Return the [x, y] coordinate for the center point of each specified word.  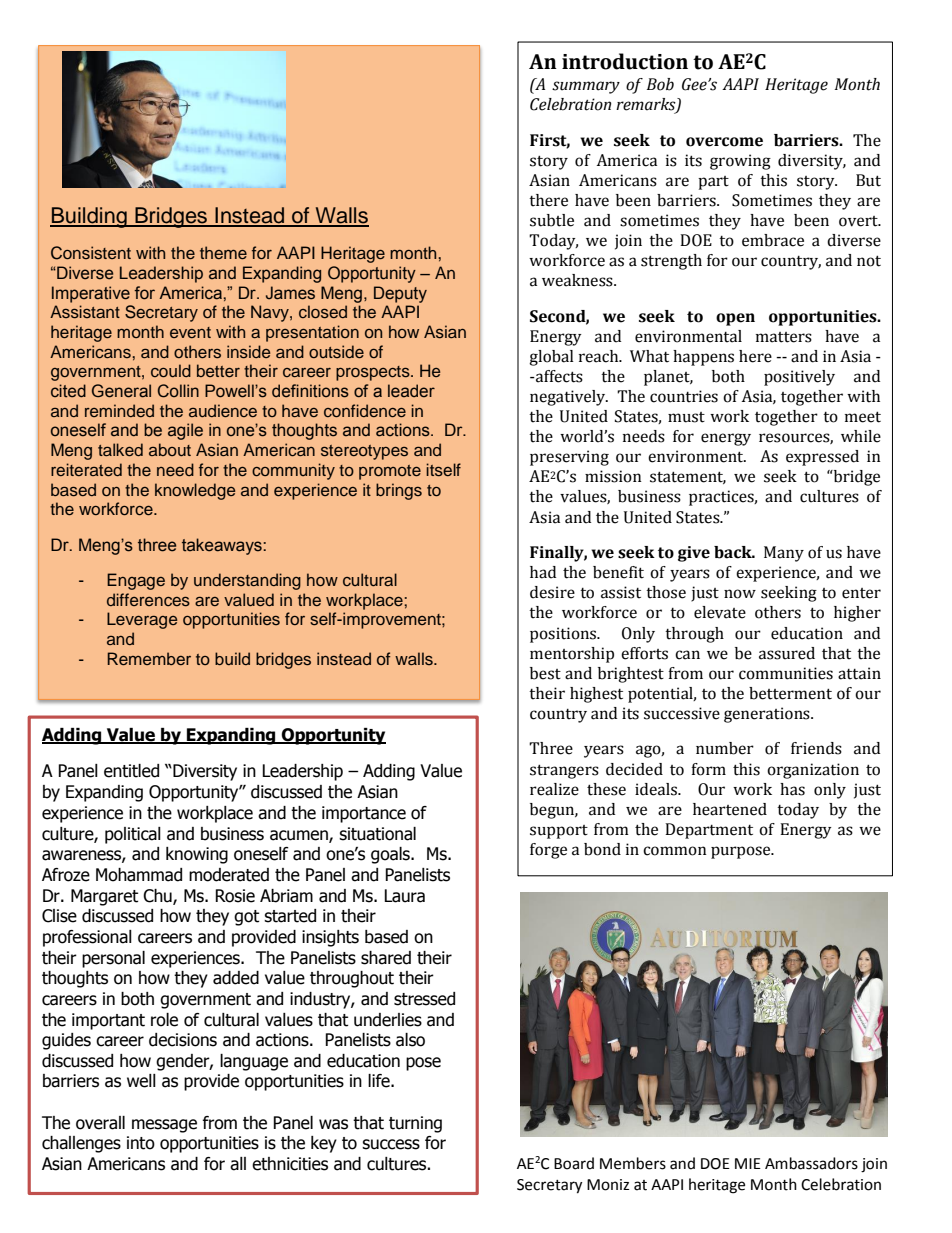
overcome [724, 142]
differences [148, 600]
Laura [404, 896]
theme [223, 252]
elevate [720, 612]
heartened [730, 809]
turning [415, 1124]
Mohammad [139, 875]
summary [586, 87]
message [164, 1126]
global [551, 358]
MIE [748, 1163]
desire [552, 592]
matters [784, 337]
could [171, 370]
